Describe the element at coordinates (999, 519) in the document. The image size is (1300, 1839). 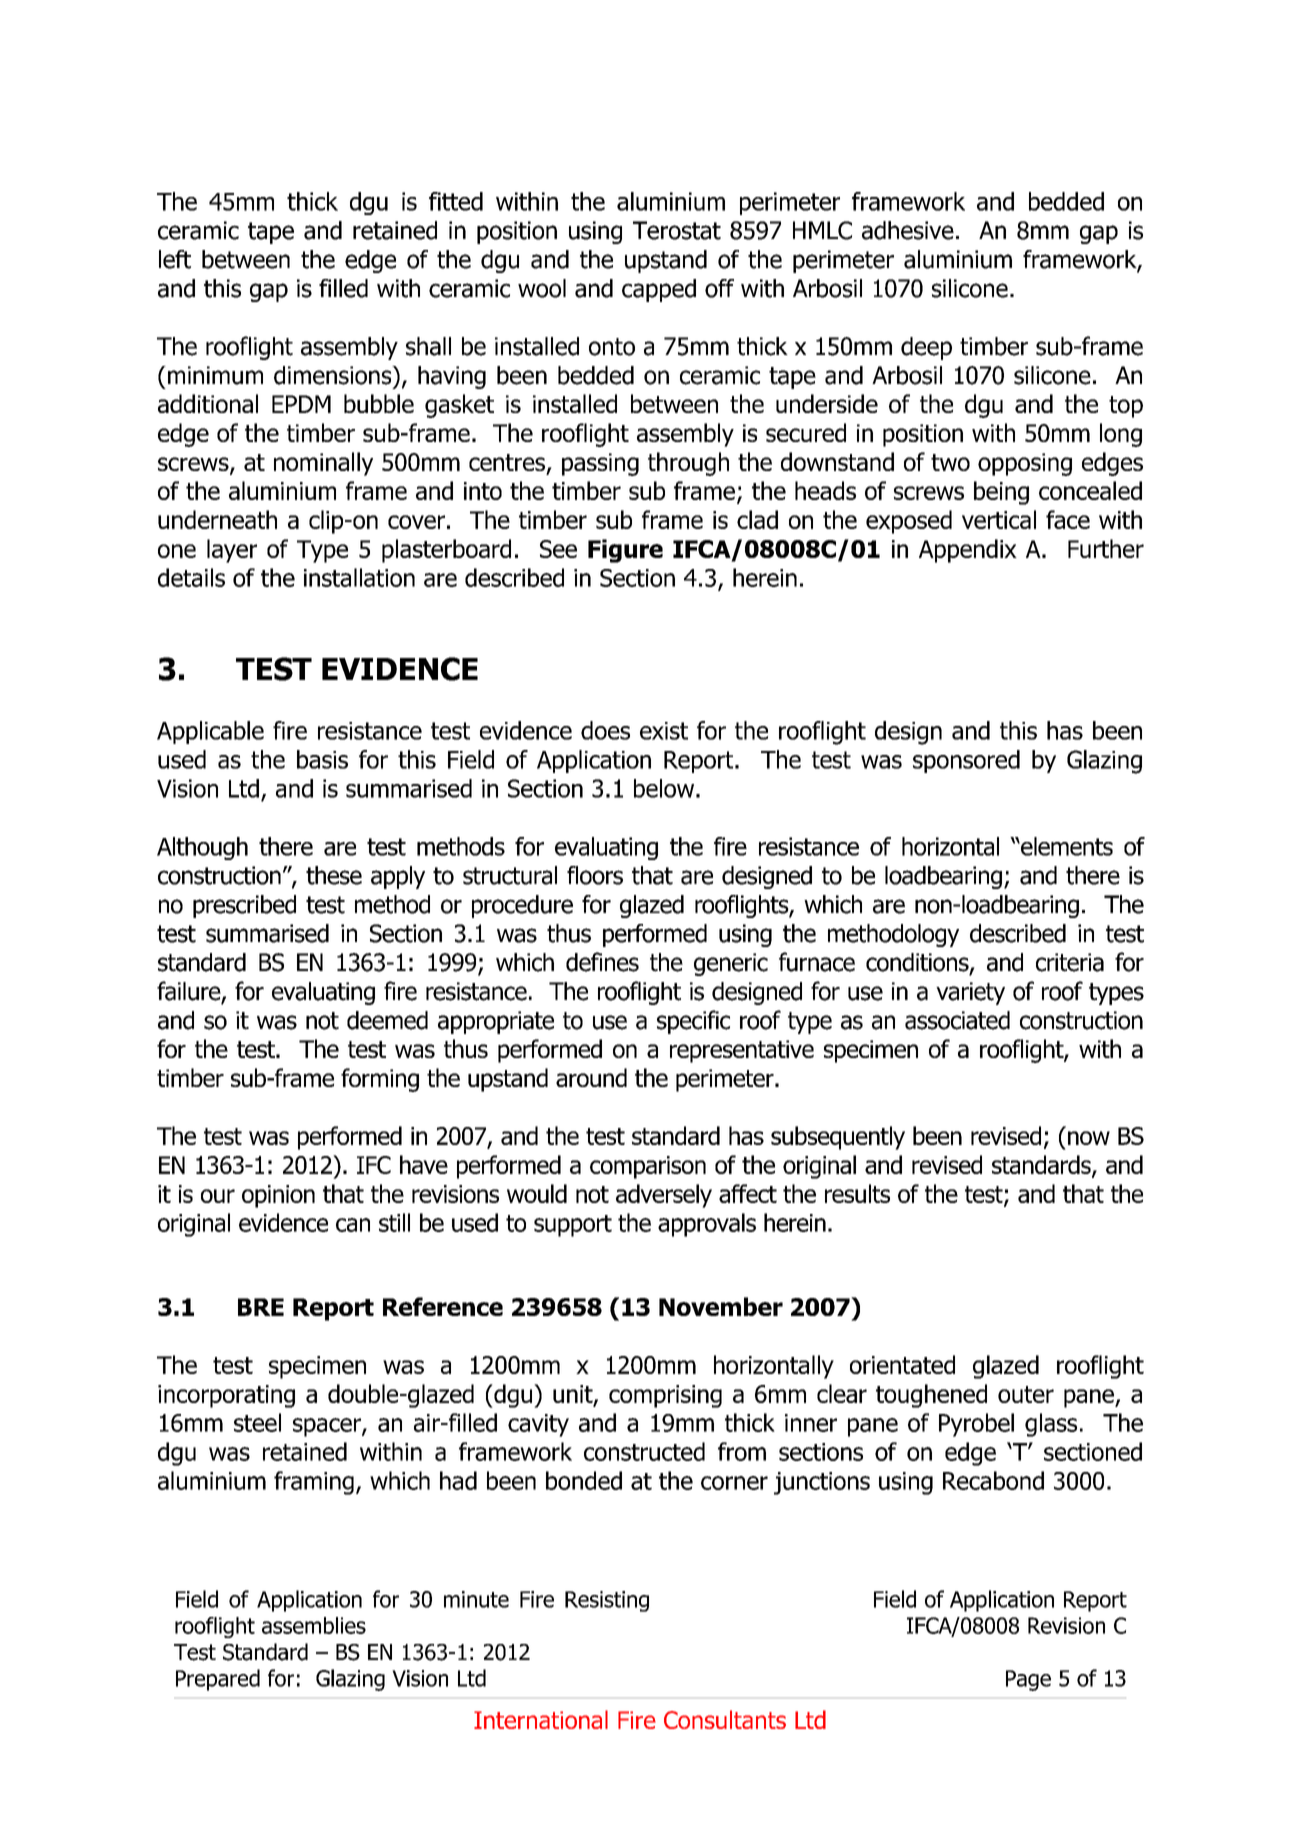
I see `vertical` at that location.
